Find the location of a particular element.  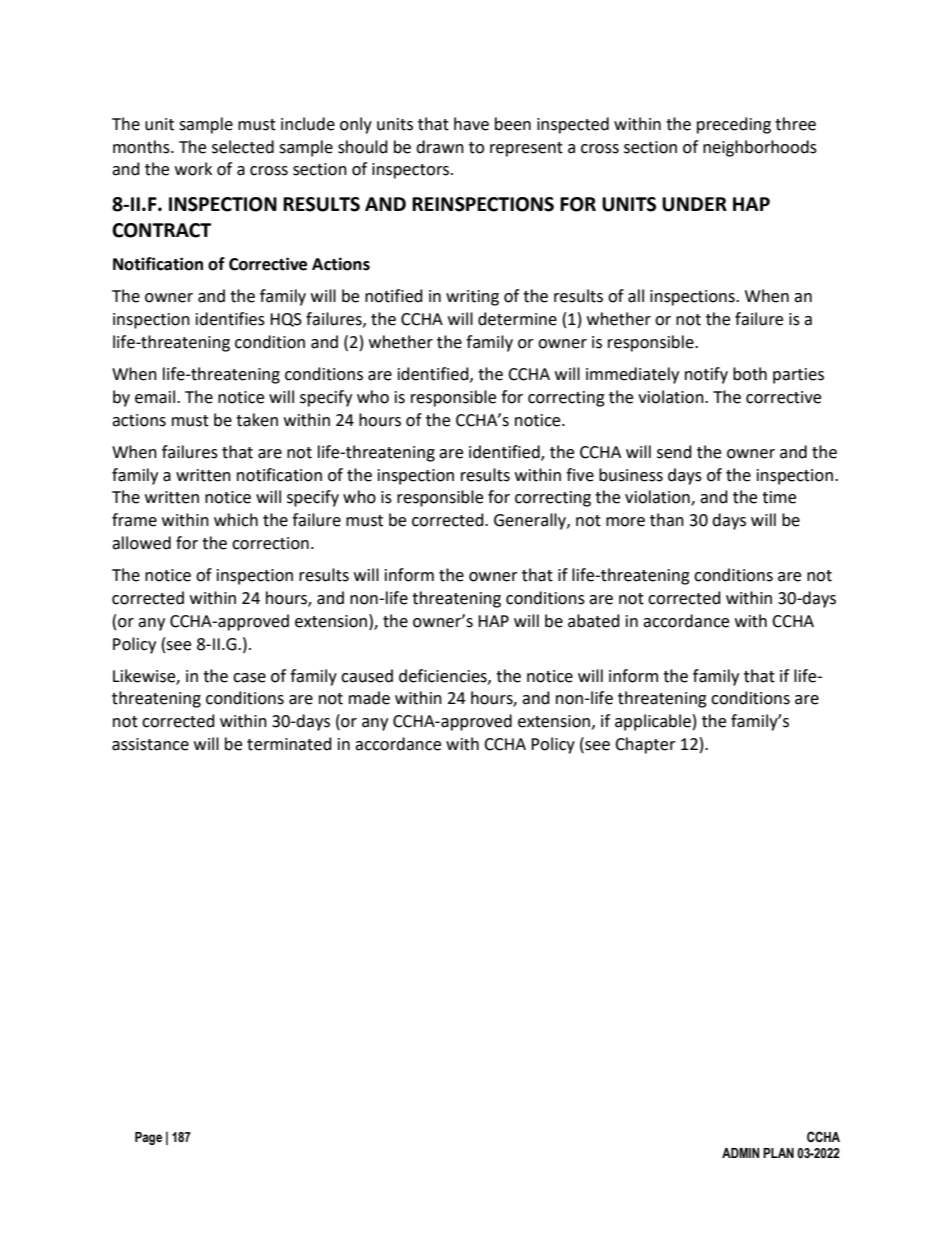

Chapter is located at coordinates (645, 745).
